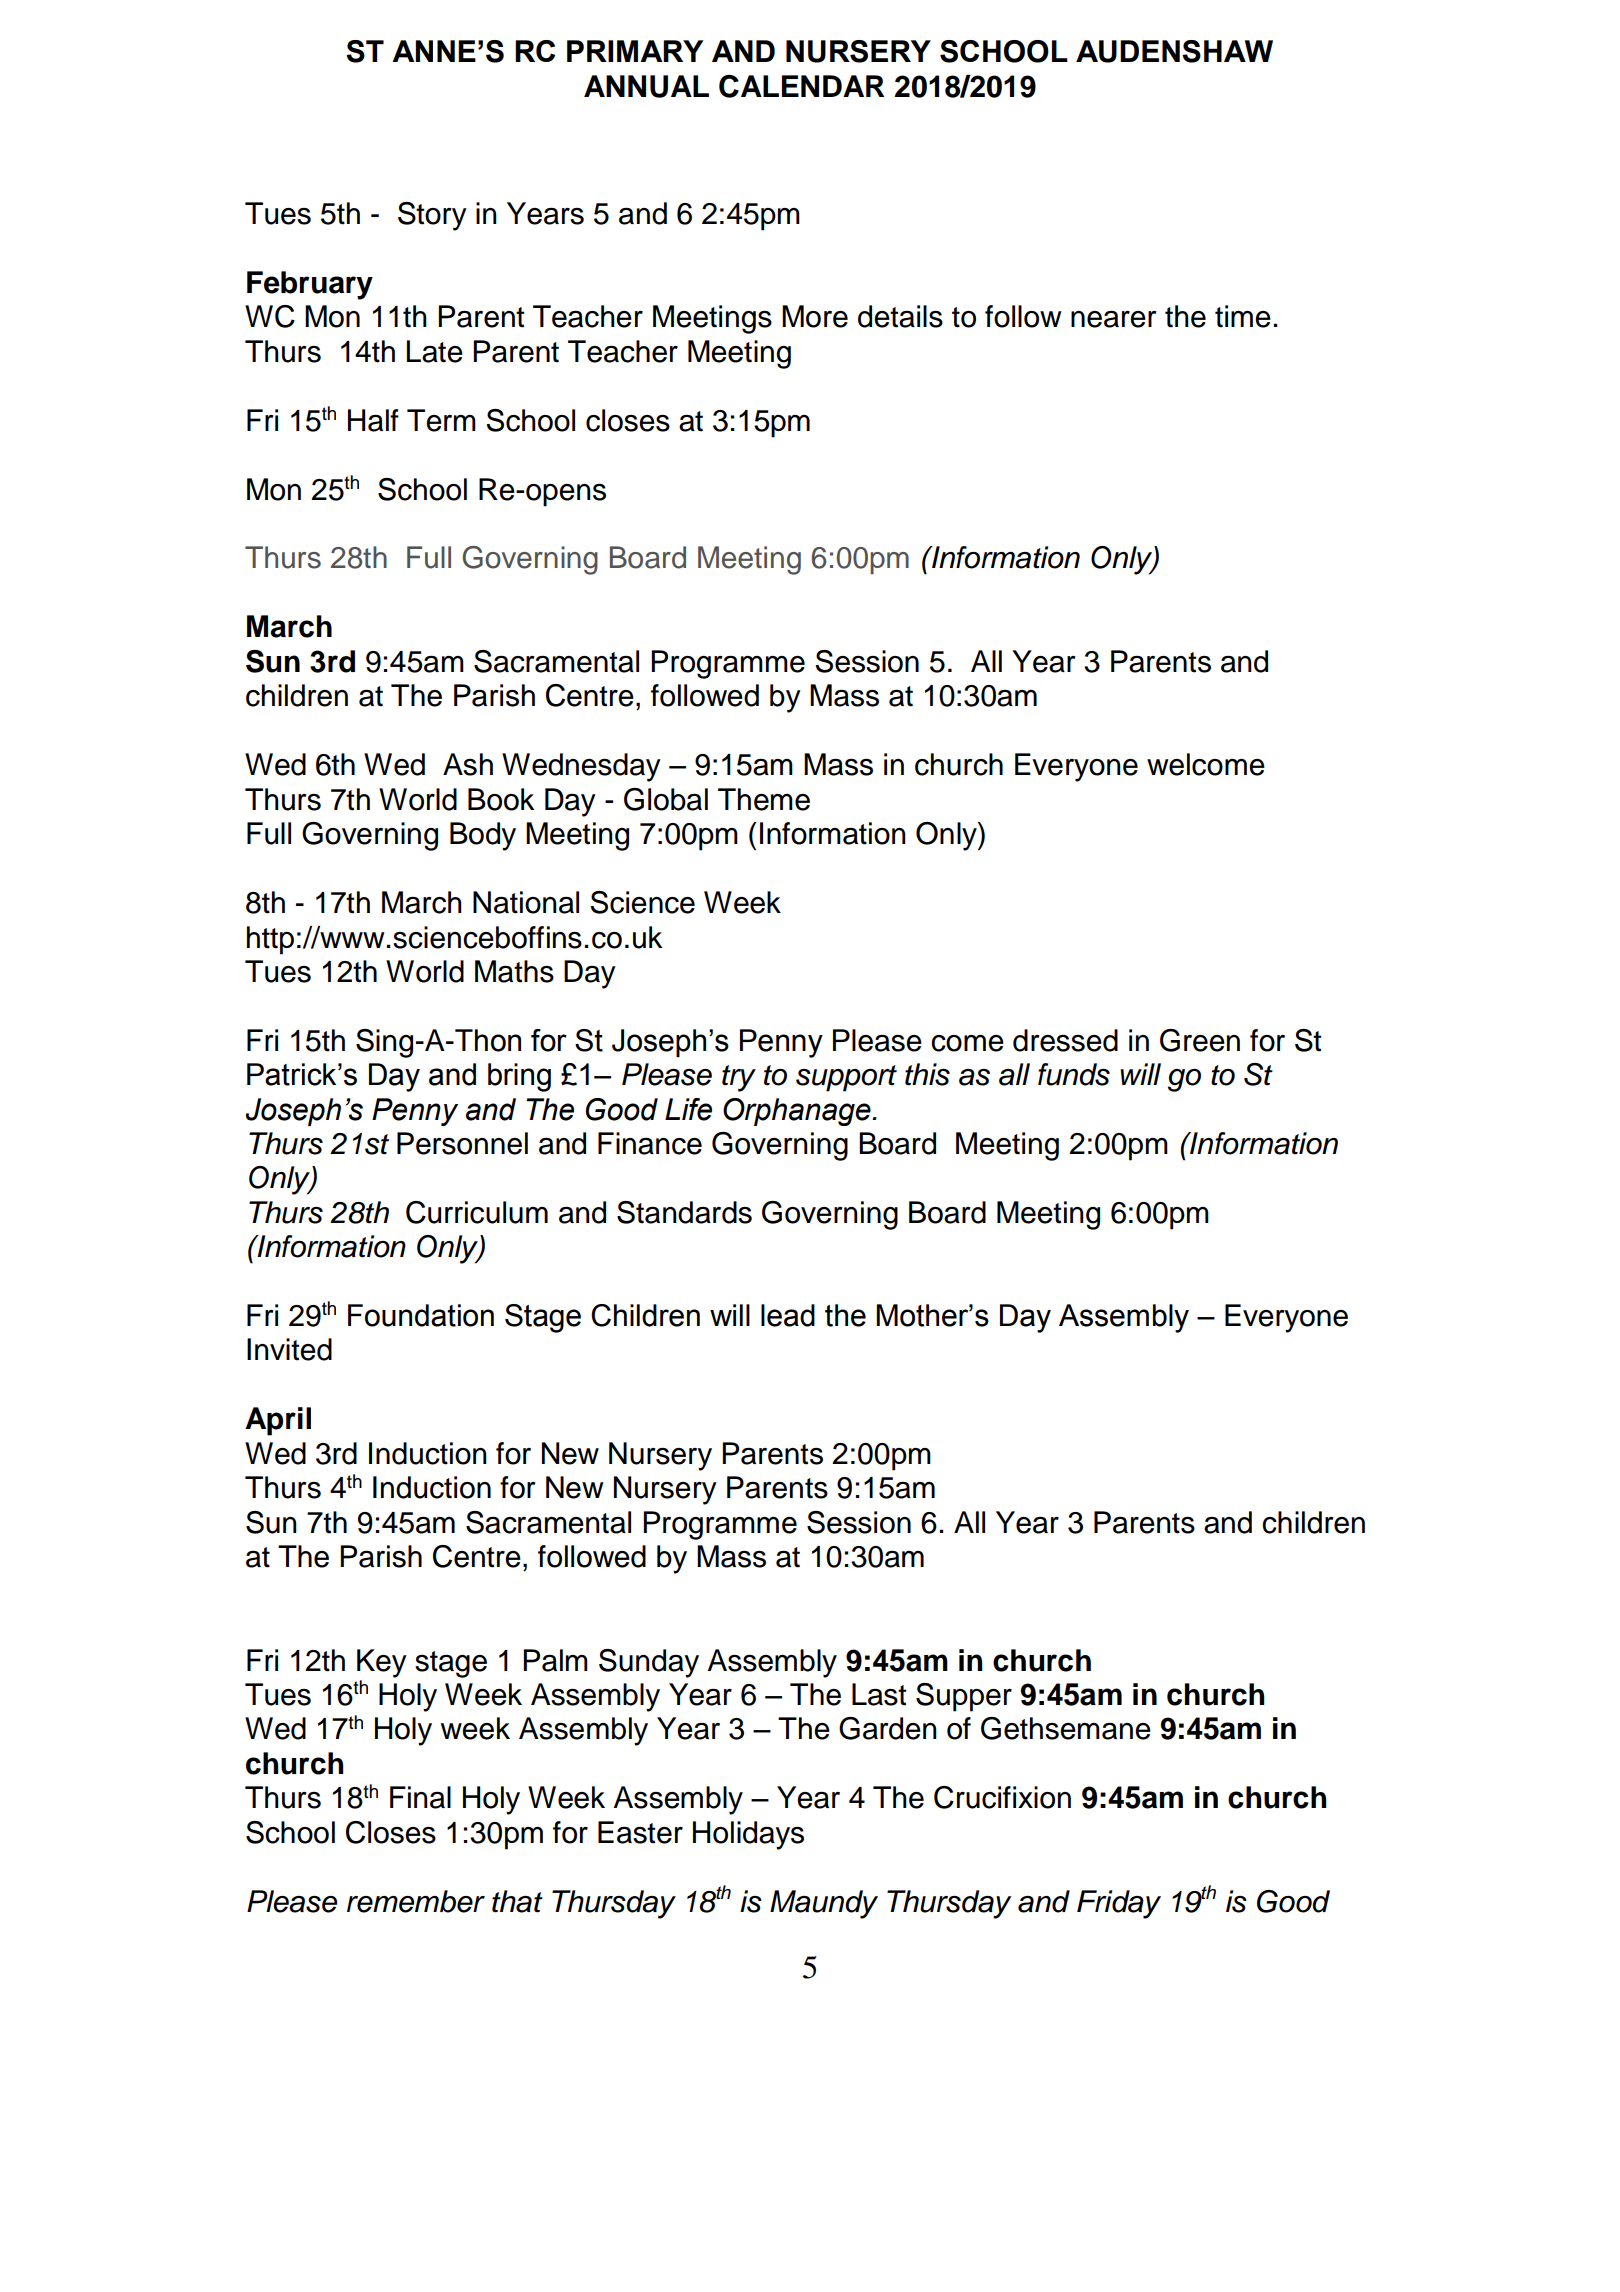 Image resolution: width=1620 pixels, height=2292 pixels. Describe the element at coordinates (646, 86) in the image. I see `ANNUAL` at that location.
